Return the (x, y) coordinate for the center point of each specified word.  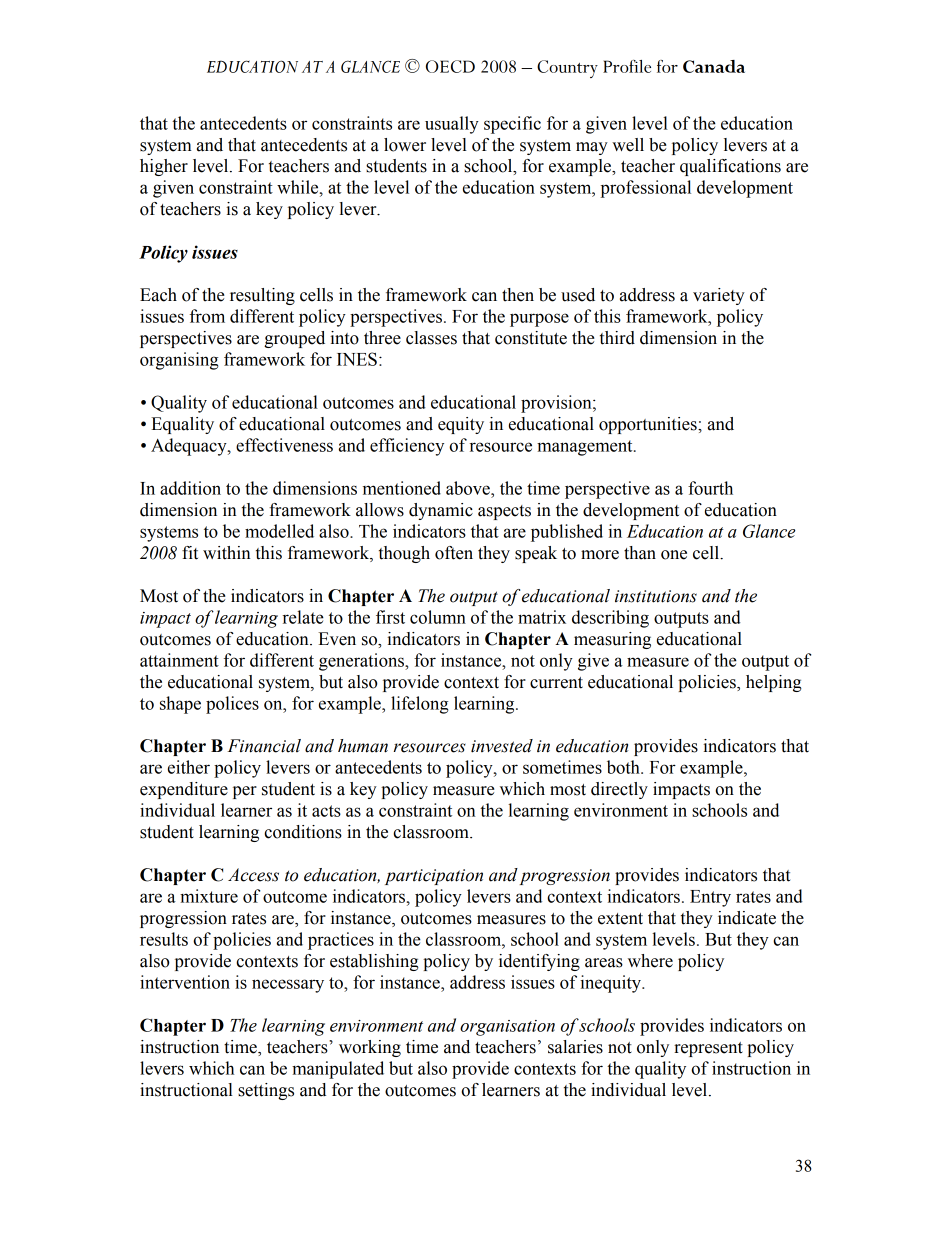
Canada (714, 66)
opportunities (649, 425)
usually (452, 125)
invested (502, 746)
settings (266, 1091)
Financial (264, 746)
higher (164, 167)
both (624, 767)
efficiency (407, 447)
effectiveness (284, 445)
